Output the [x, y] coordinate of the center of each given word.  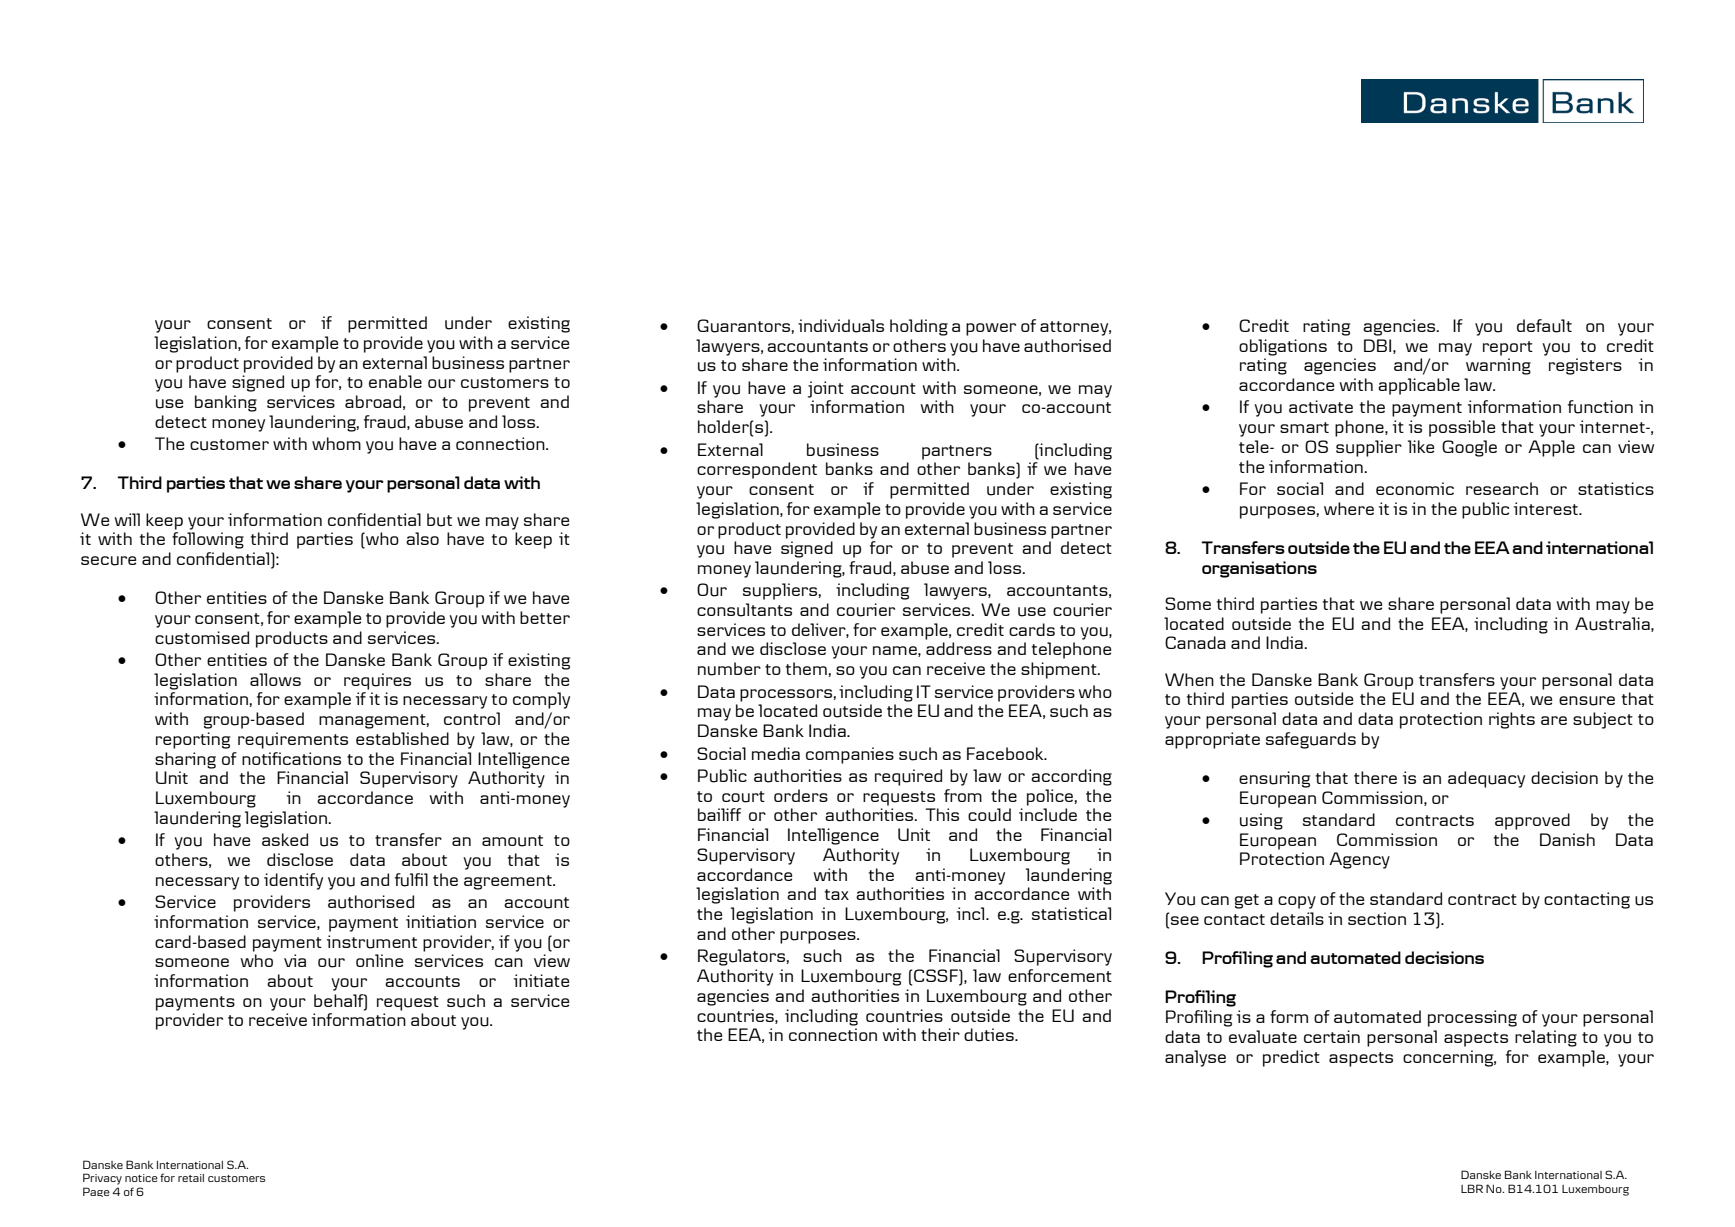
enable [395, 381]
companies [850, 755]
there [1375, 777]
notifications [291, 758]
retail [191, 1178]
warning [1498, 366]
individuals [841, 326]
